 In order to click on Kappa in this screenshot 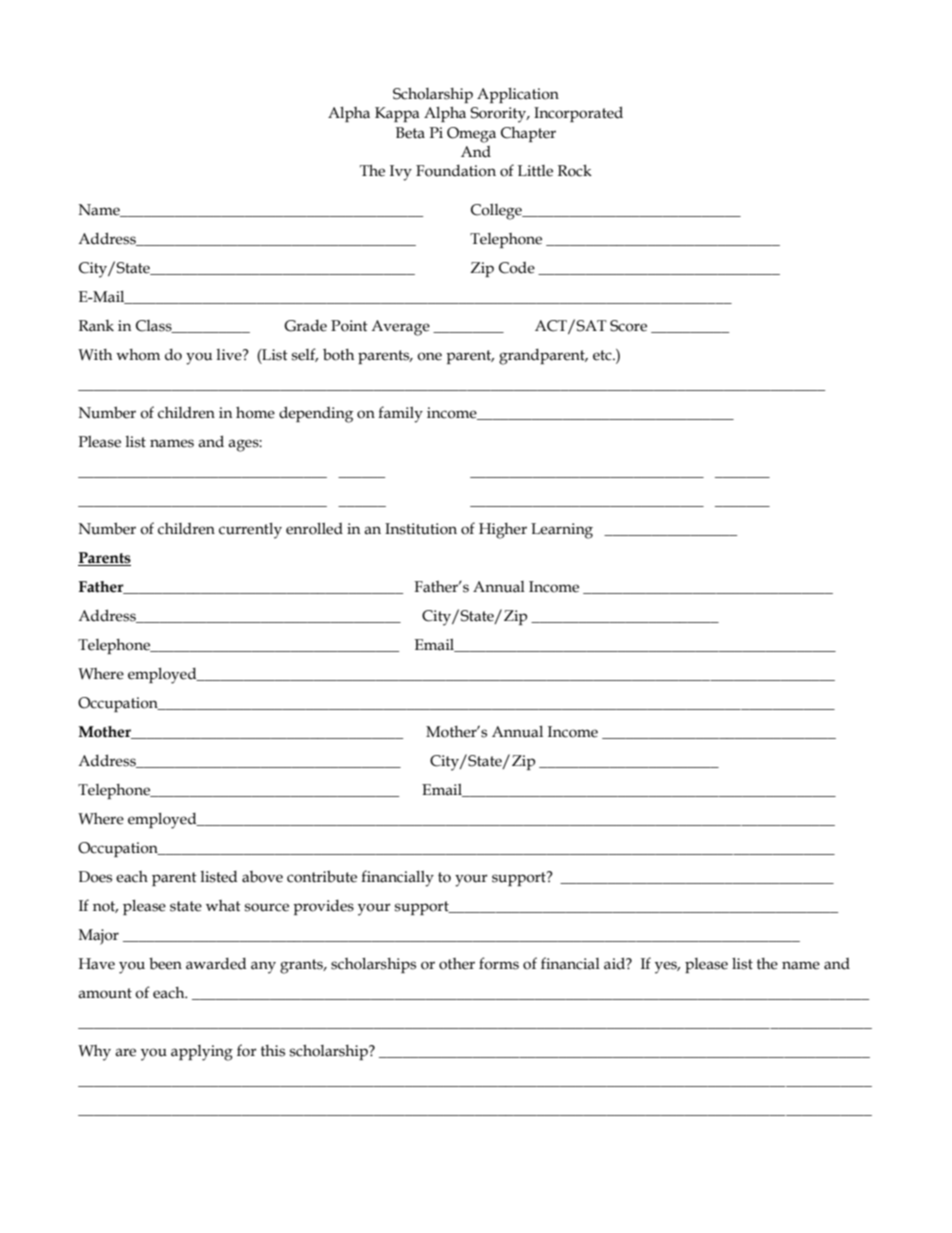, I will do `click(397, 114)`.
